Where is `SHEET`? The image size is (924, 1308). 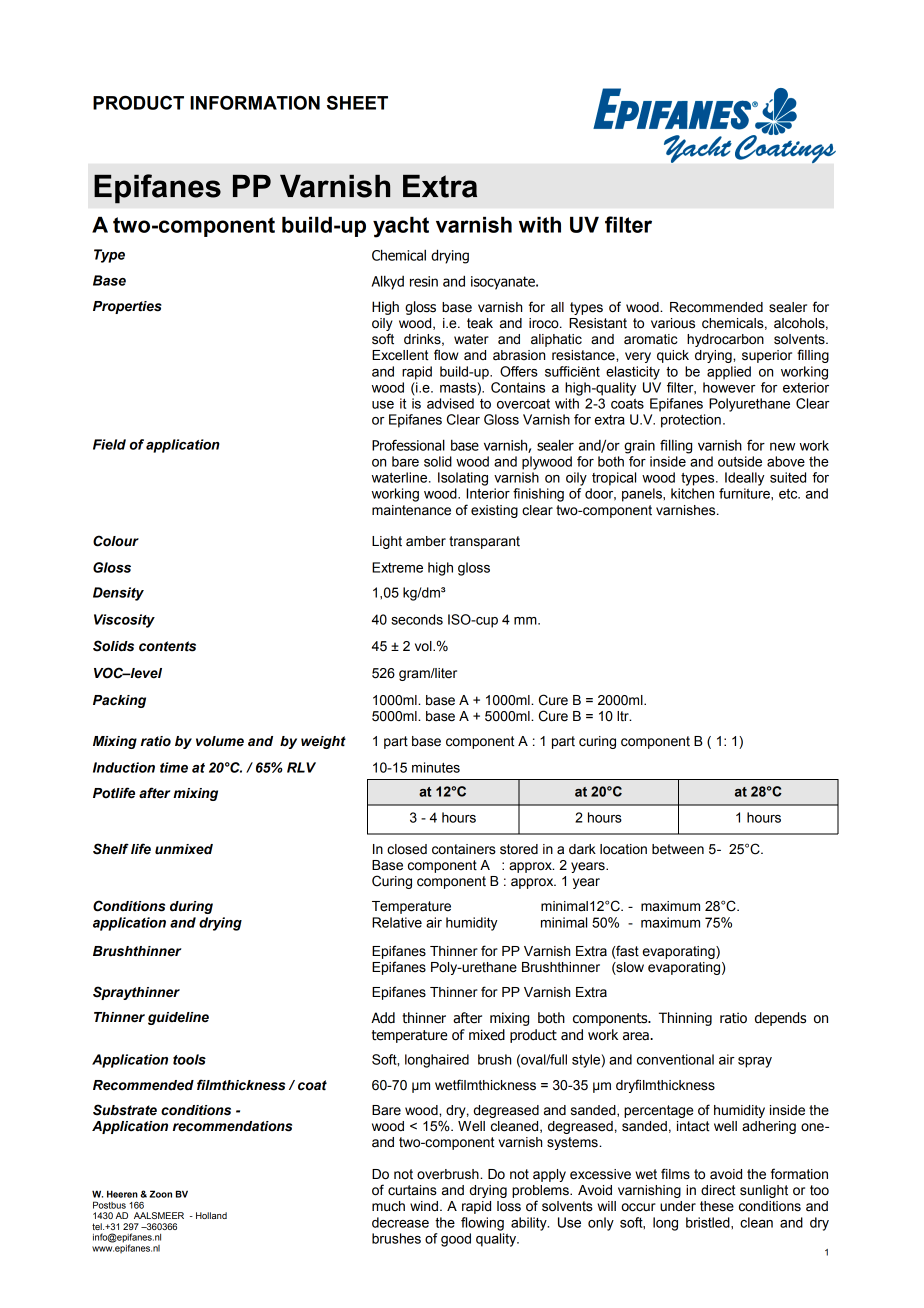
SHEET is located at coordinates (357, 103).
